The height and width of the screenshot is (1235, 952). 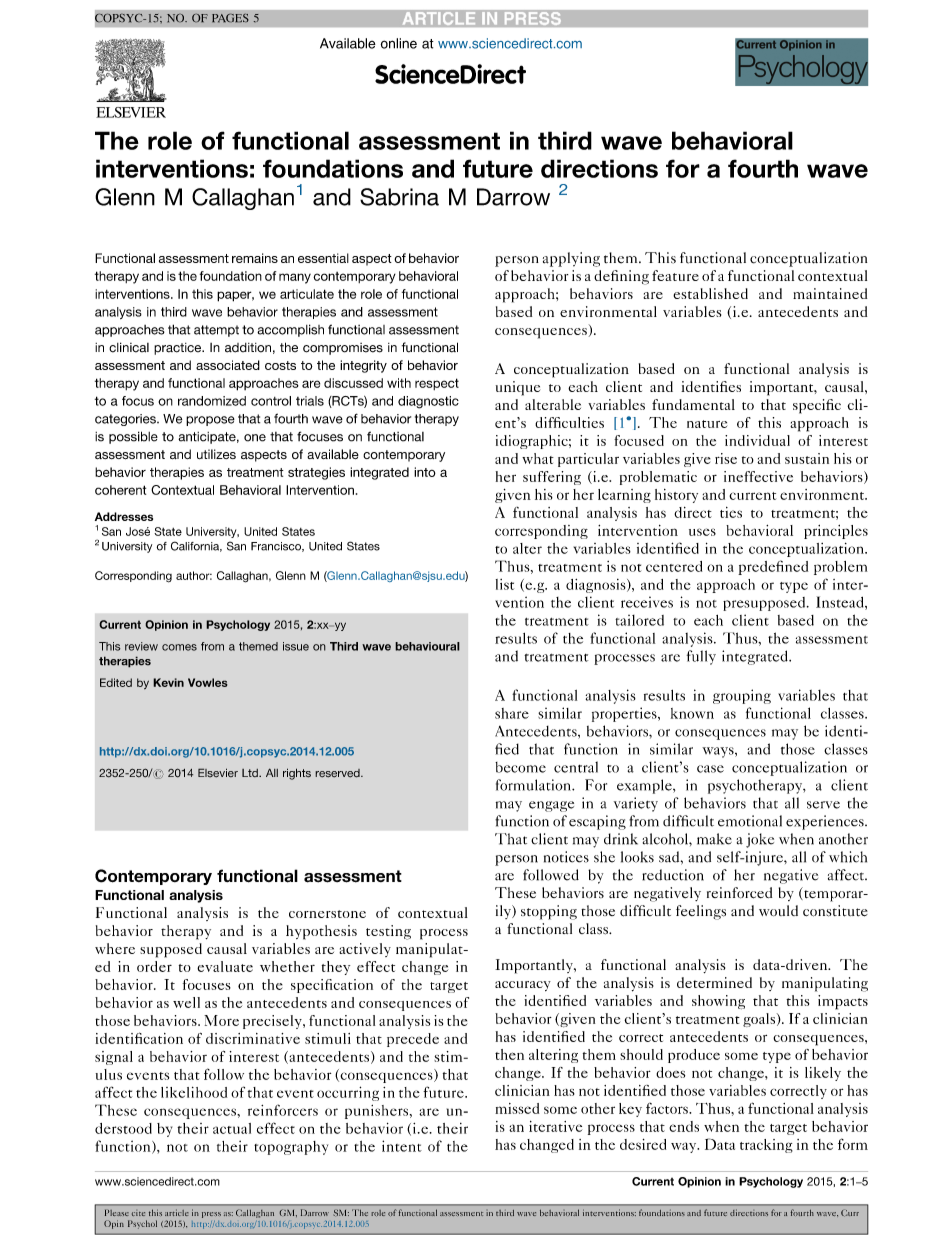 What do you see at coordinates (211, 1215) in the screenshot?
I see `press` at bounding box center [211, 1215].
